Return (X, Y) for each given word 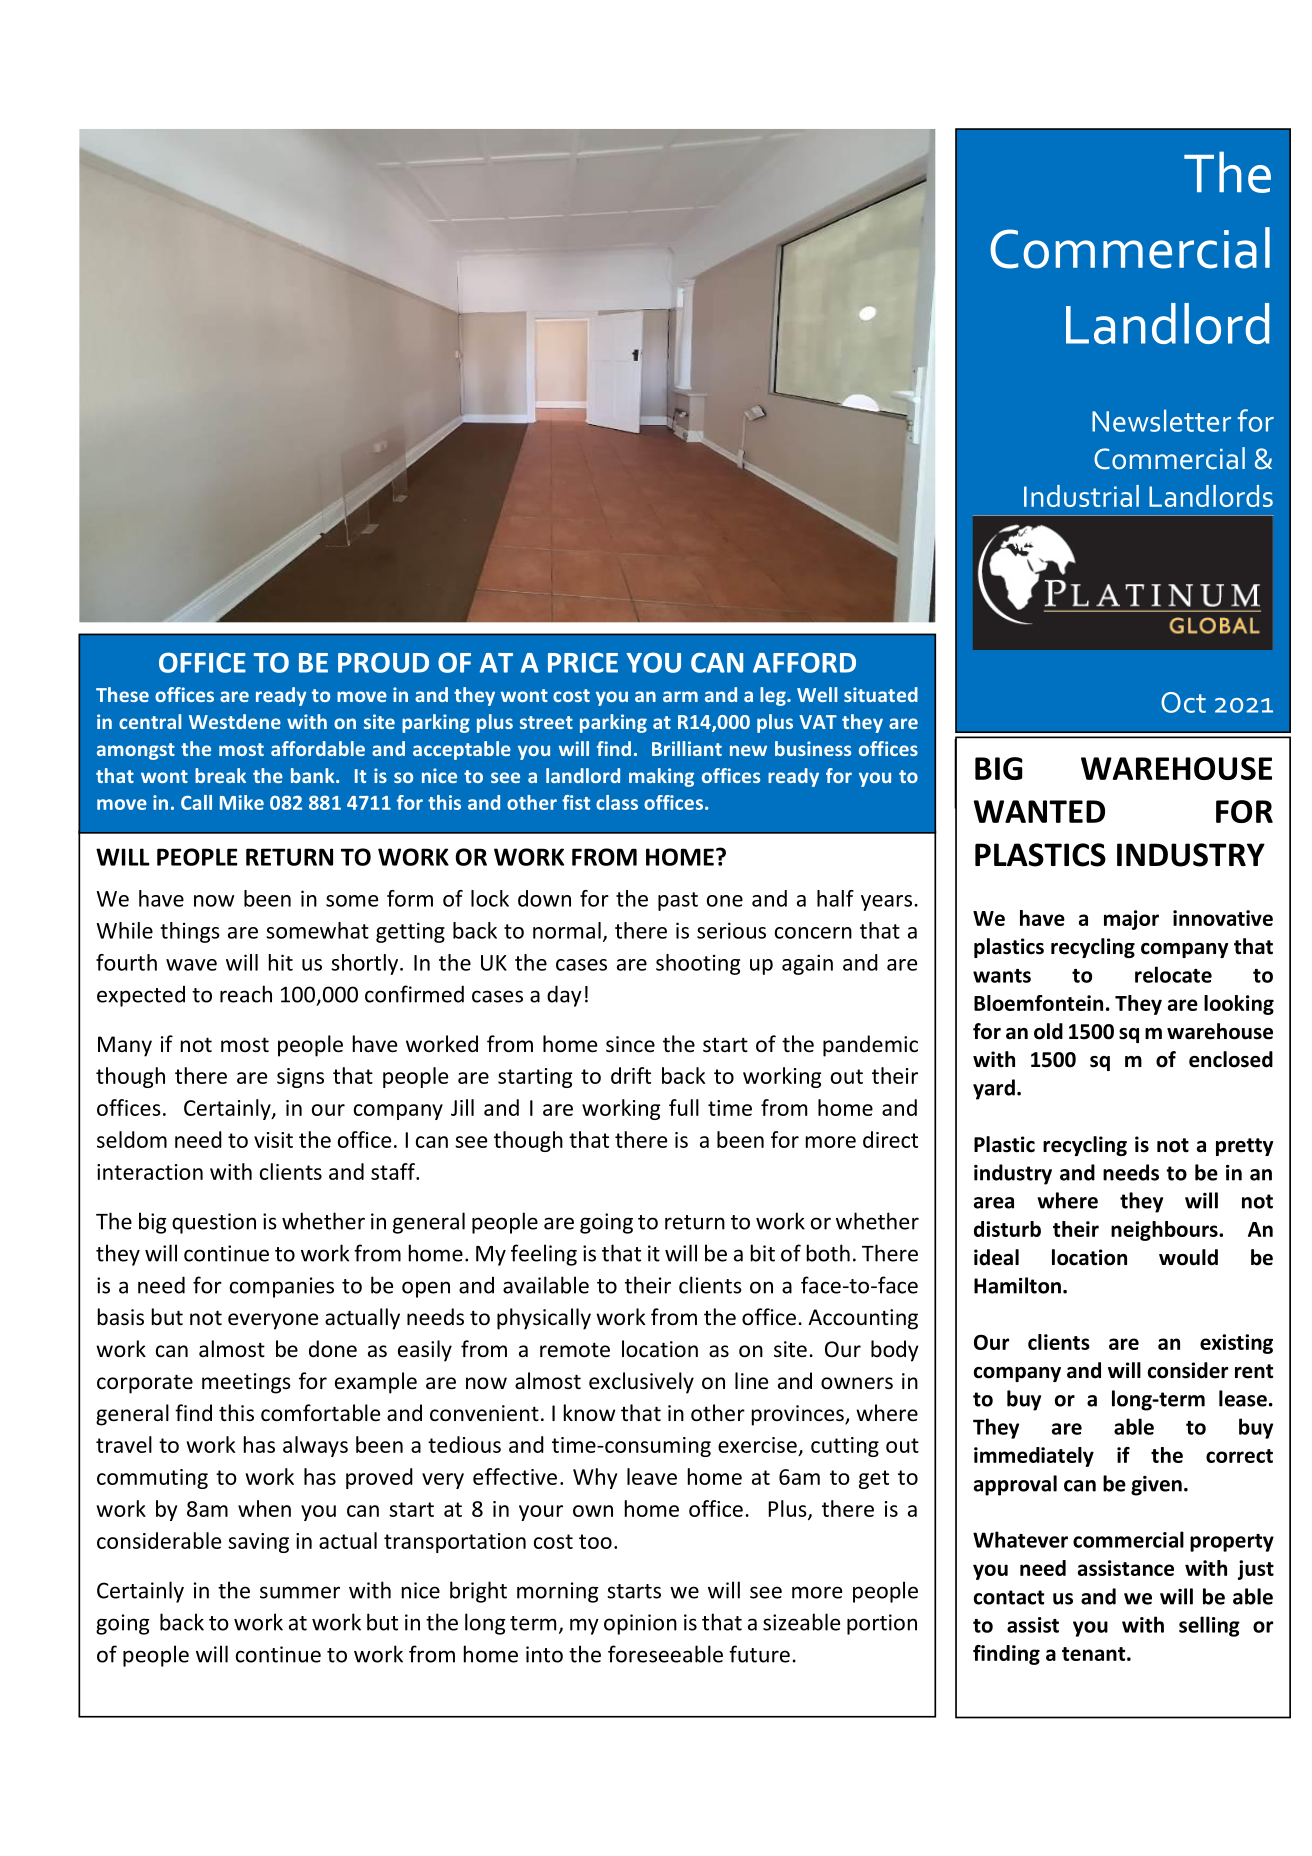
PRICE (583, 662)
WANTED (1039, 811)
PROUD (383, 662)
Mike (242, 802)
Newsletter (1161, 420)
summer (300, 1592)
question (214, 1223)
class (617, 802)
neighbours (1165, 1231)
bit (763, 1253)
